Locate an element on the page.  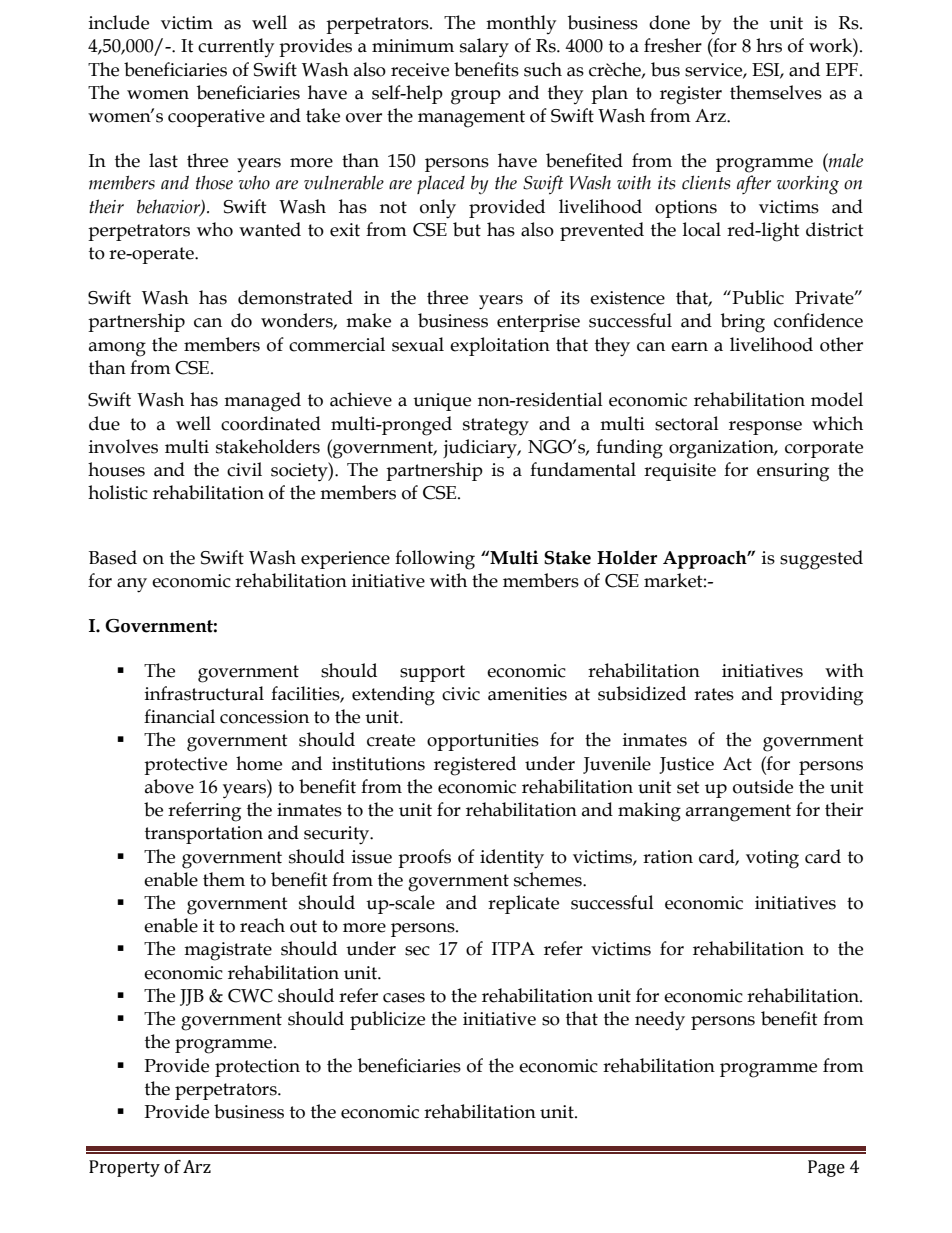
any is located at coordinates (132, 585).
